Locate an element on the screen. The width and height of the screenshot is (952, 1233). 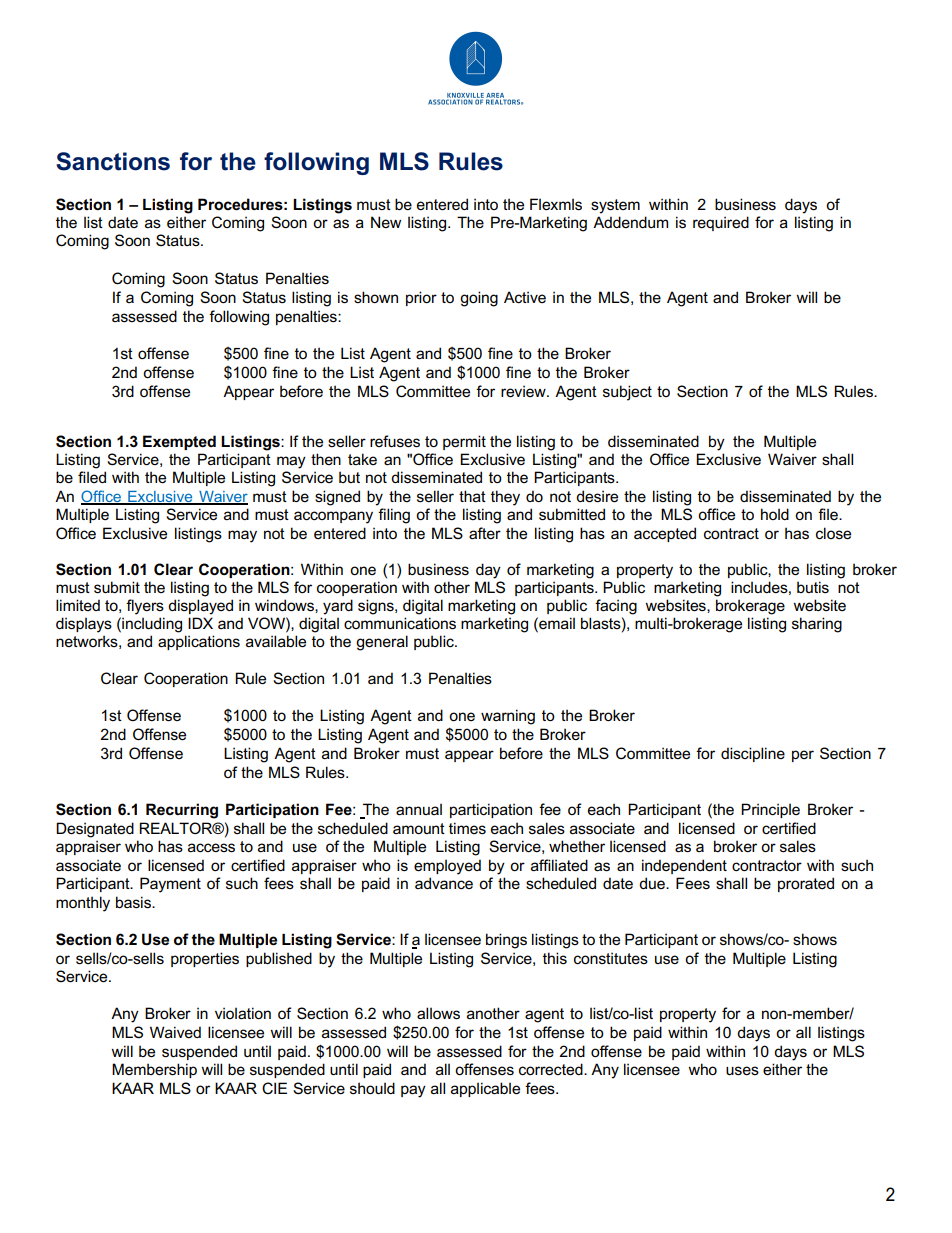
subject is located at coordinates (627, 393).
